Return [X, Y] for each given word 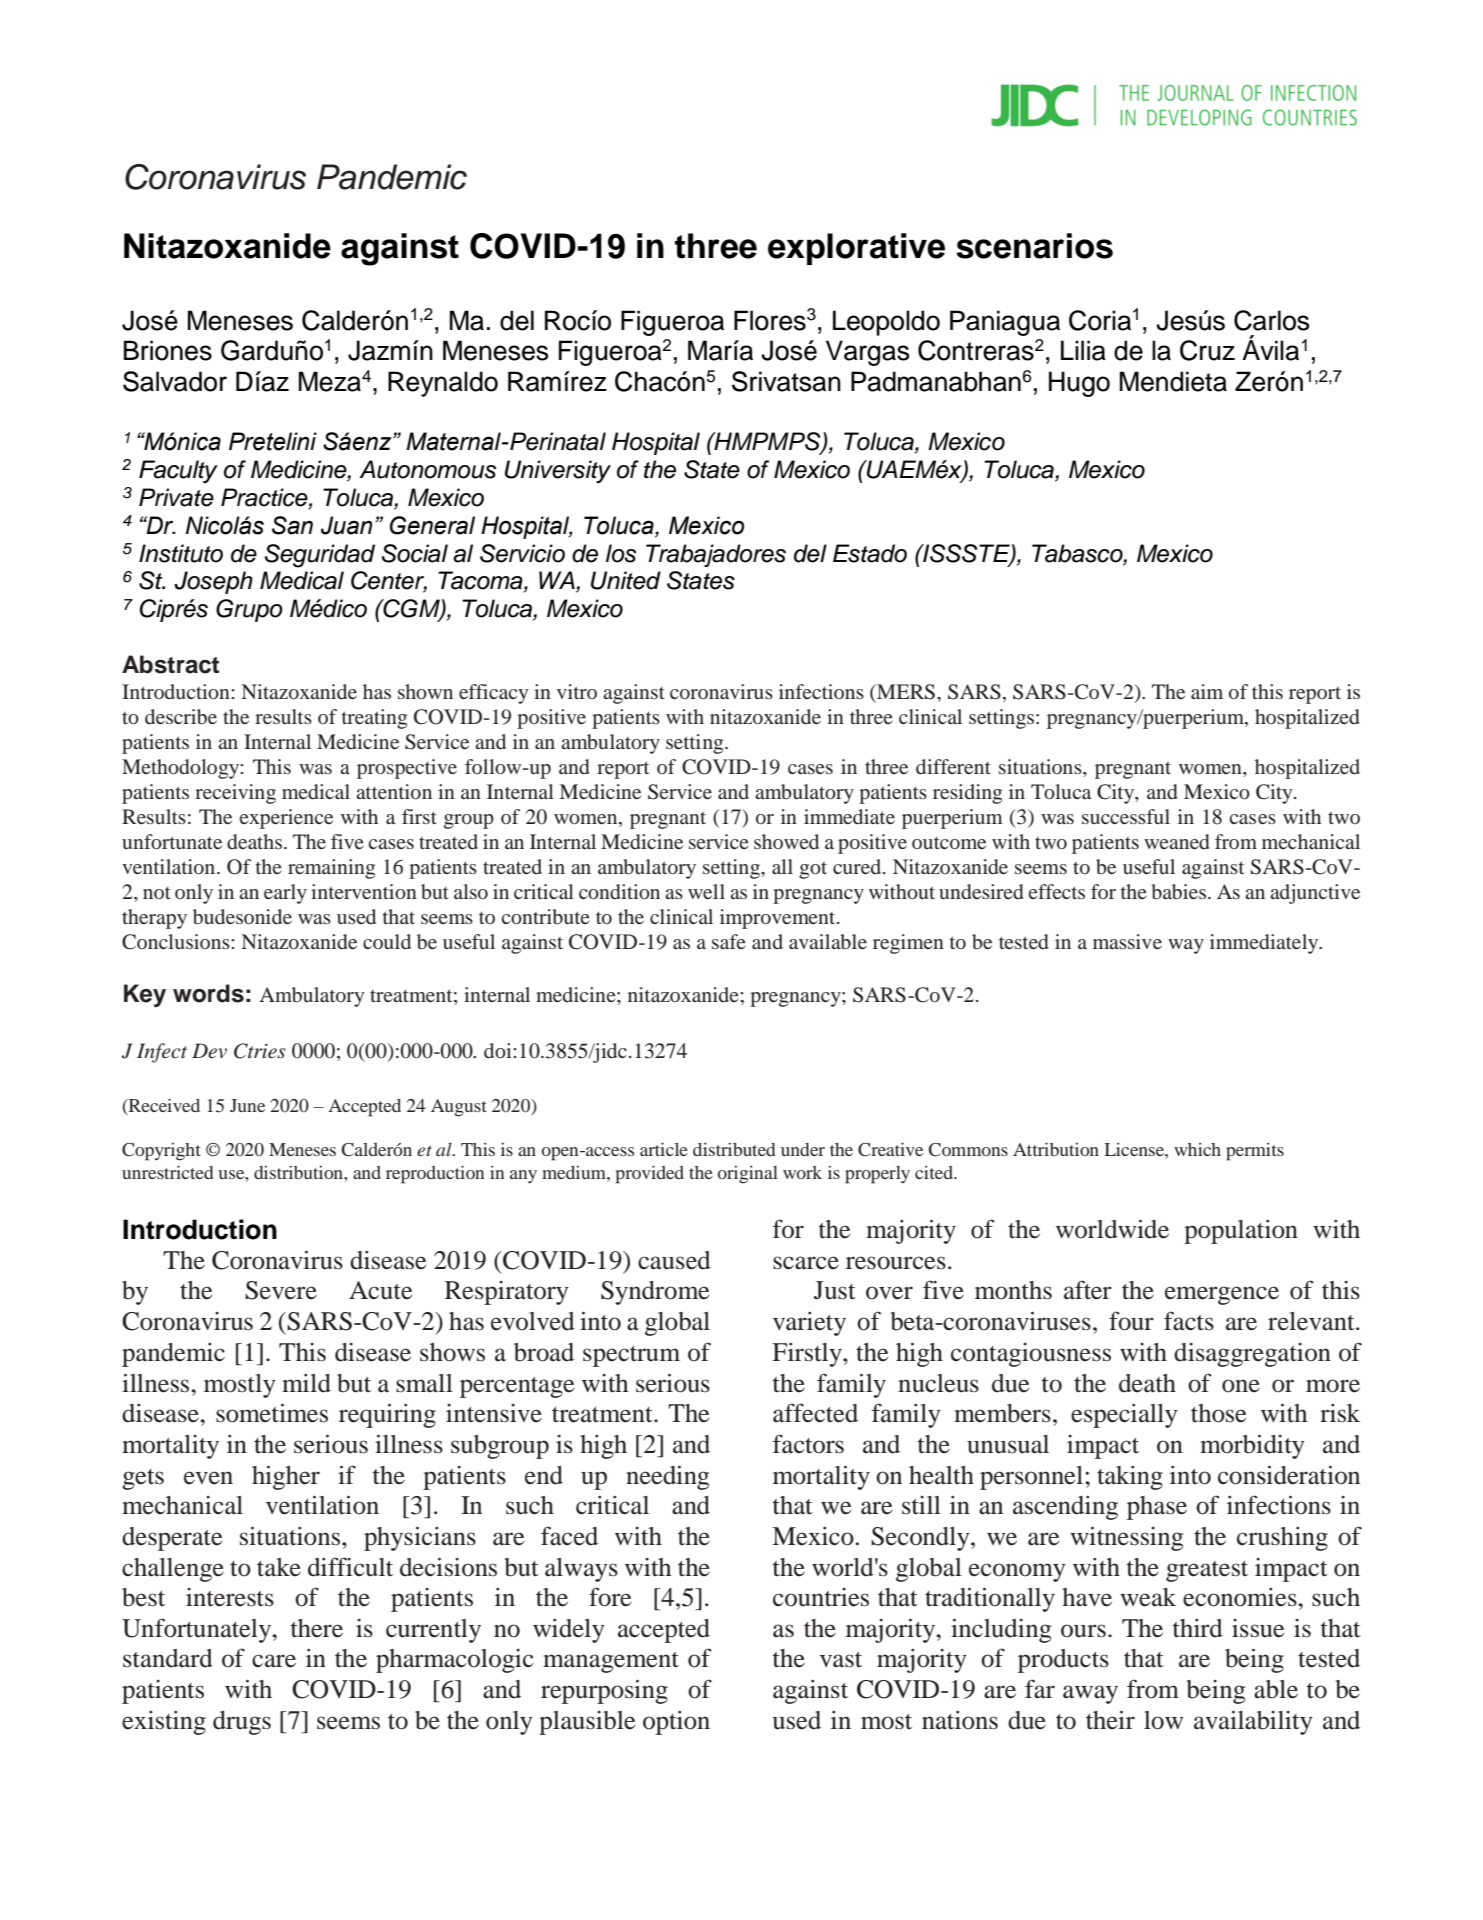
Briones [168, 350]
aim [1207, 691]
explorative [856, 249]
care [274, 1661]
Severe [281, 1290]
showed [786, 841]
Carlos [1271, 320]
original [748, 1175]
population [1241, 1232]
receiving [235, 794]
